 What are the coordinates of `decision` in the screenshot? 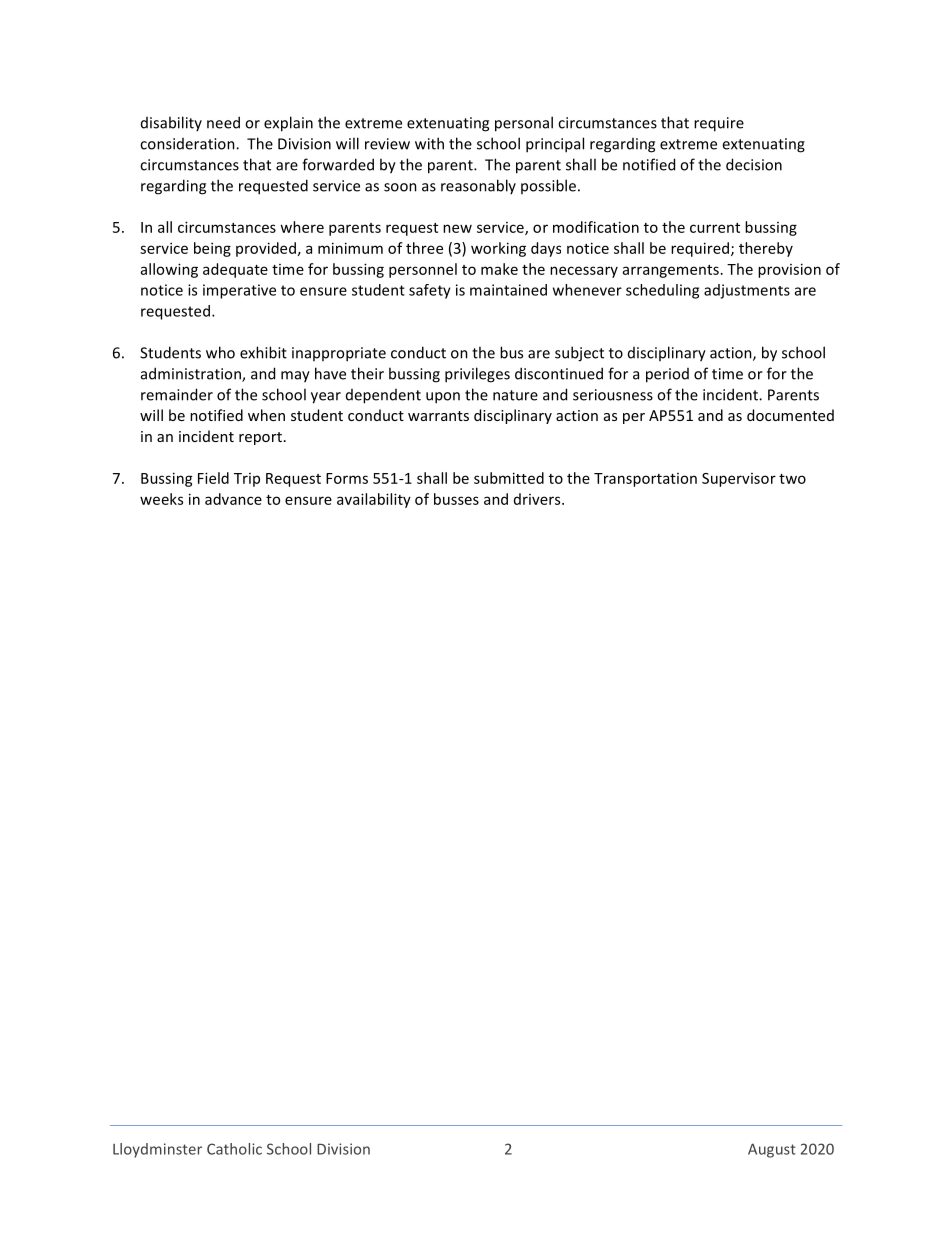 It's located at (754, 164).
